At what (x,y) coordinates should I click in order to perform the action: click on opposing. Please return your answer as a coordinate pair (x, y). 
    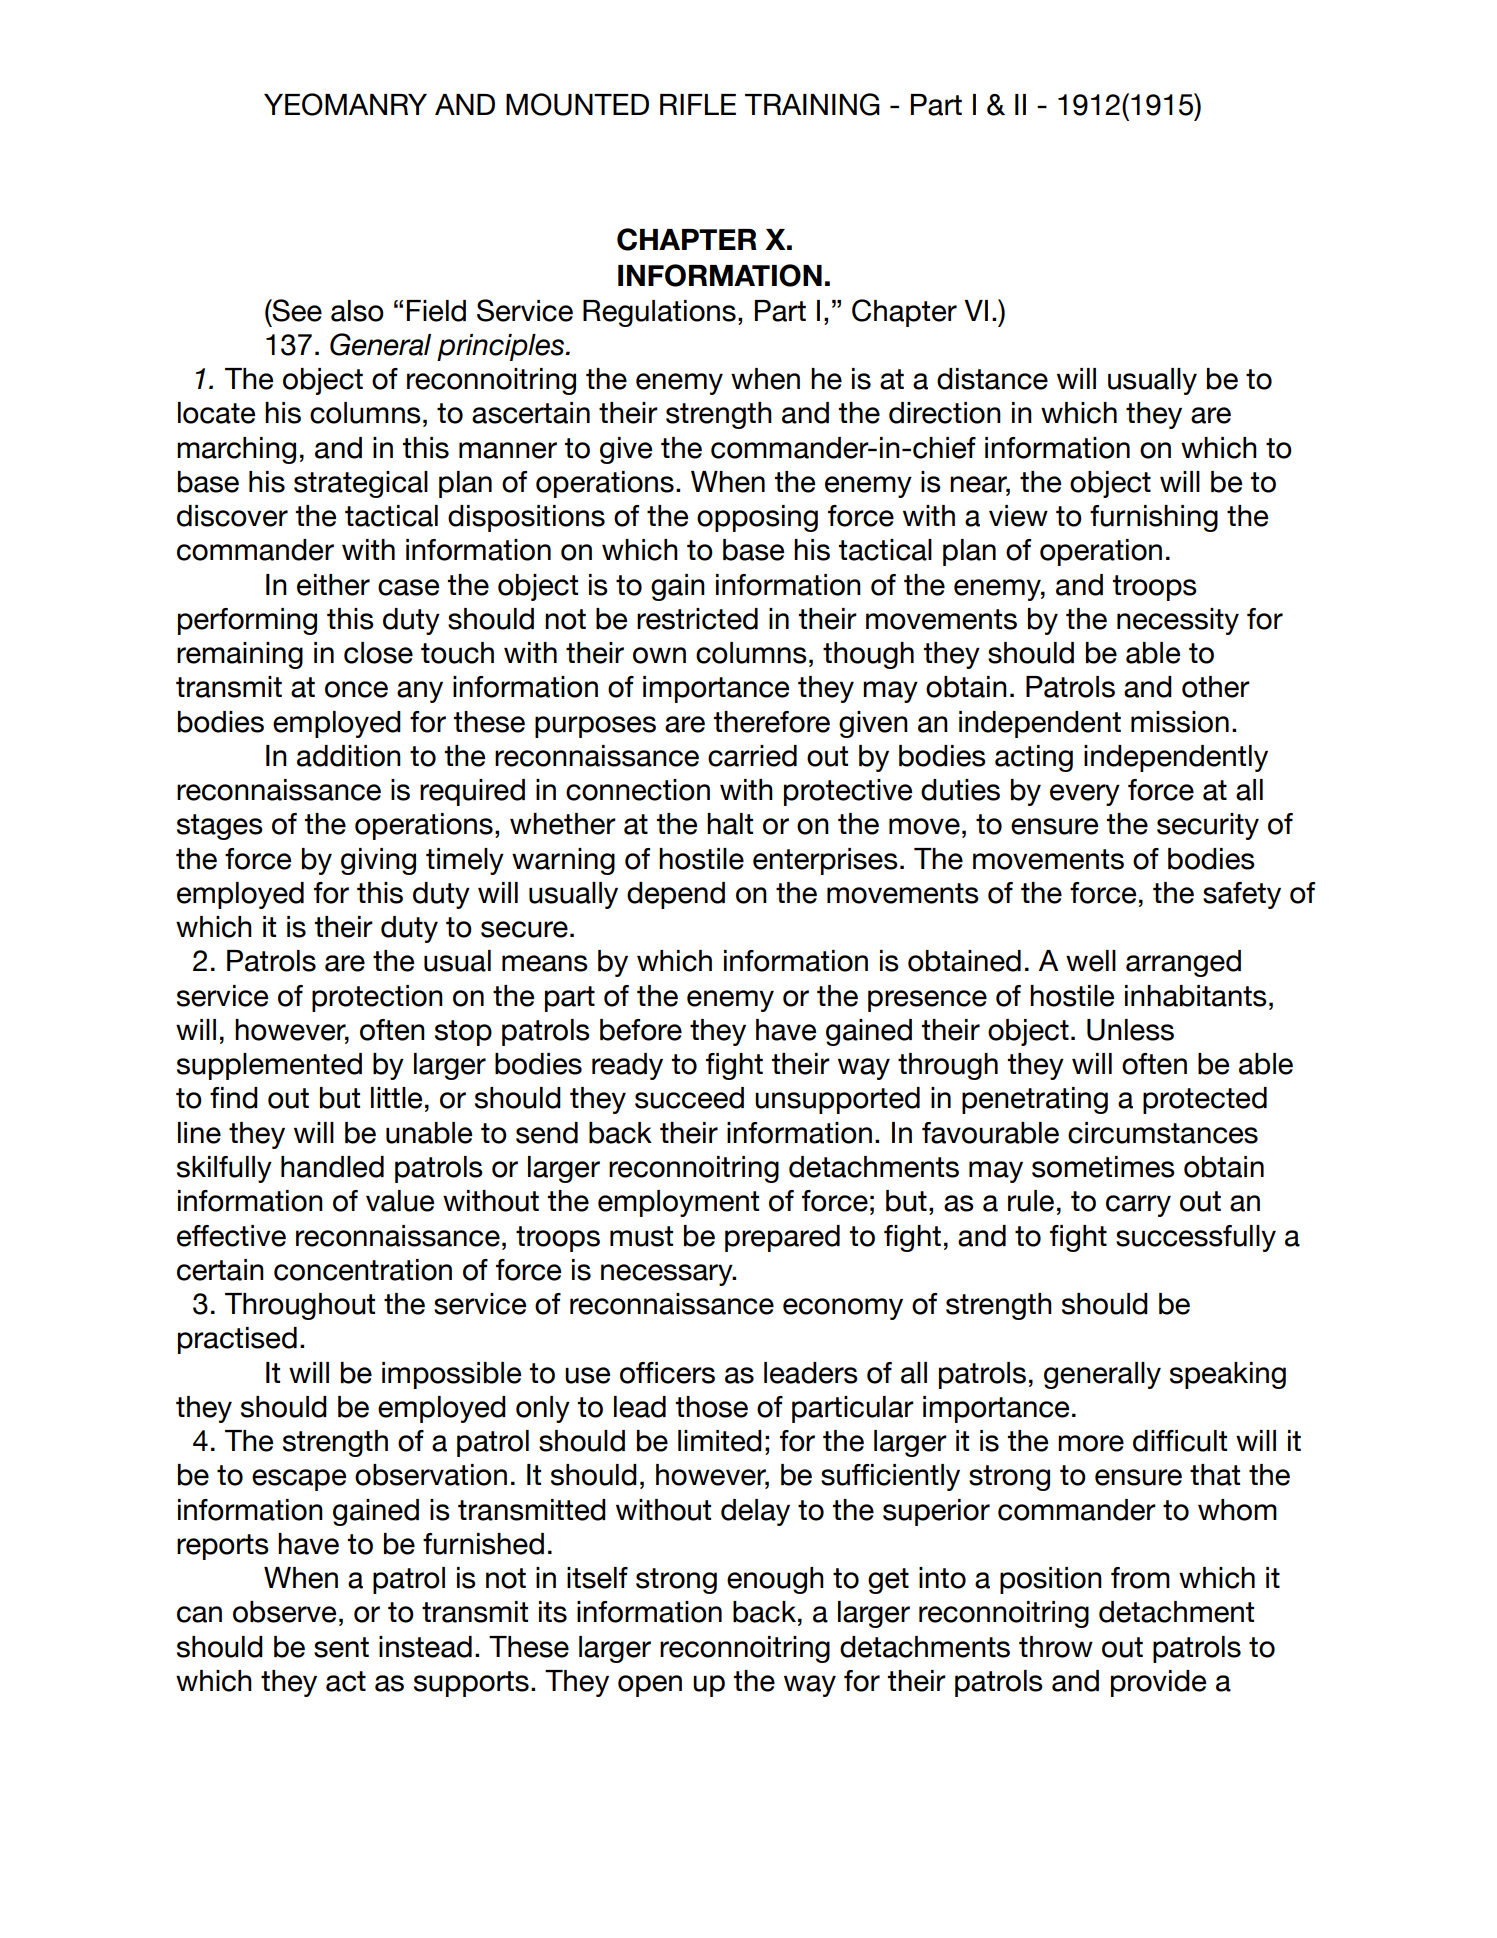
    Looking at the image, I should click on (757, 518).
